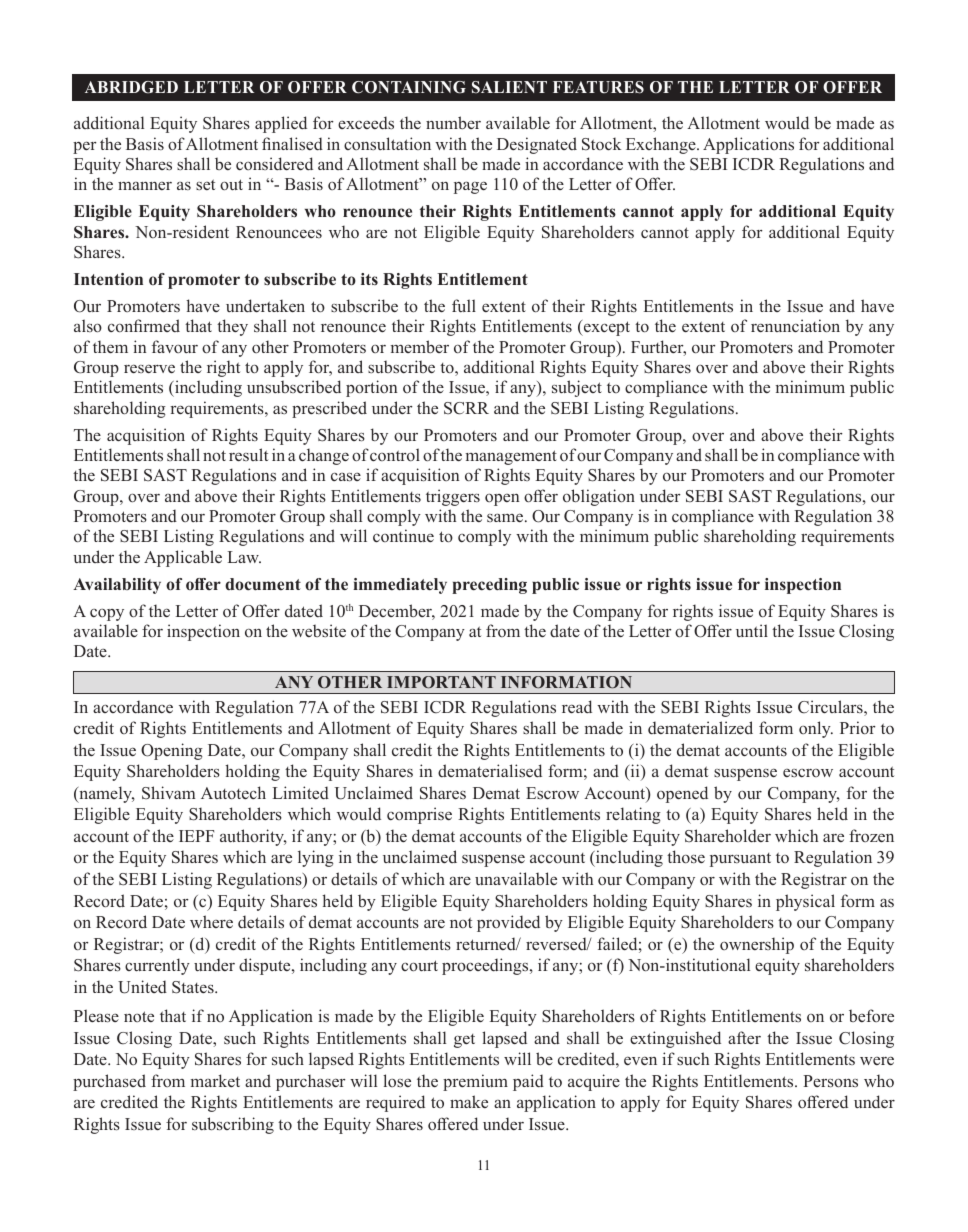  I want to click on make, so click(469, 1101).
